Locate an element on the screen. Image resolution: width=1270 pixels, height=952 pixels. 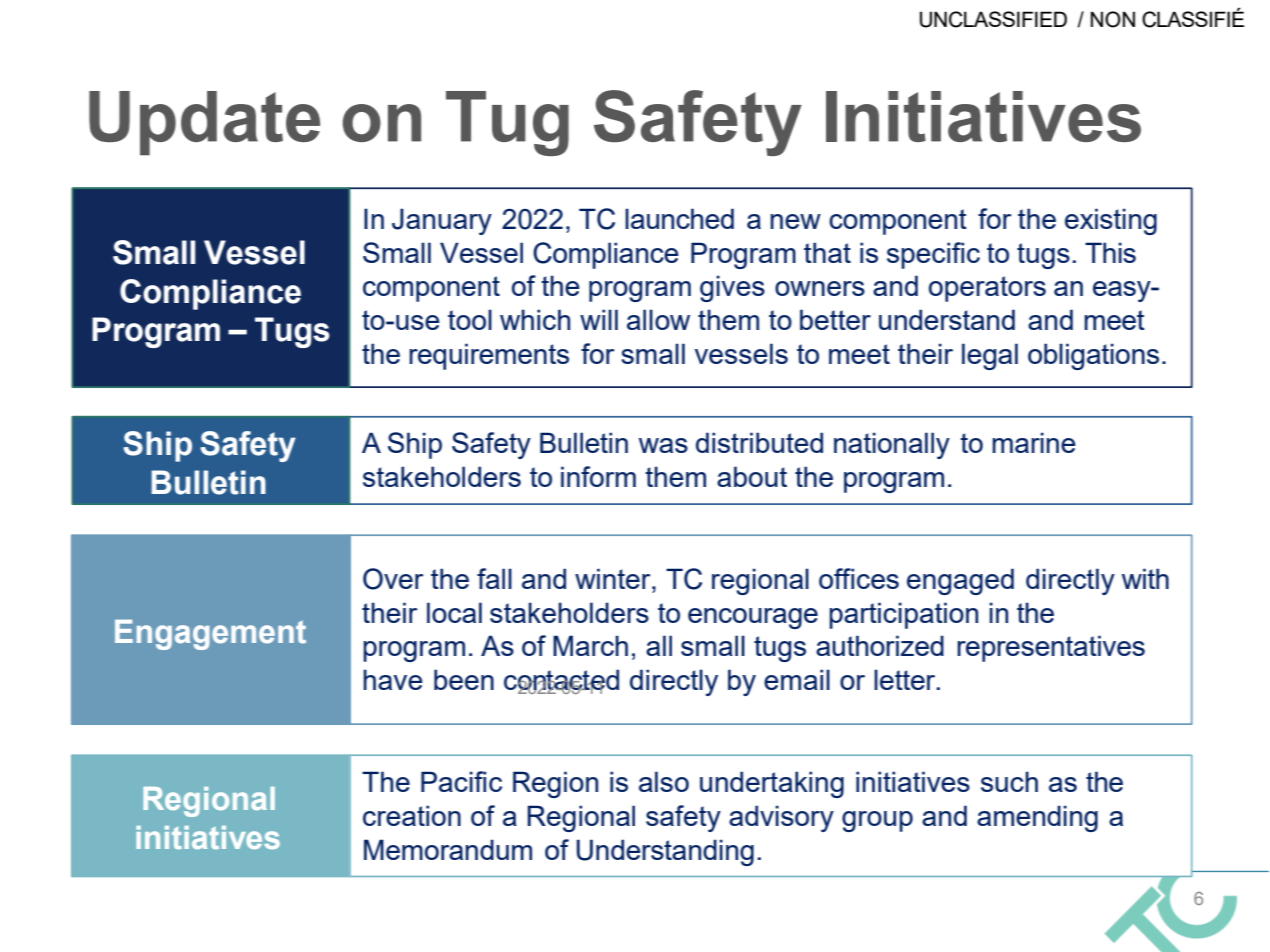
creation is located at coordinates (412, 815).
